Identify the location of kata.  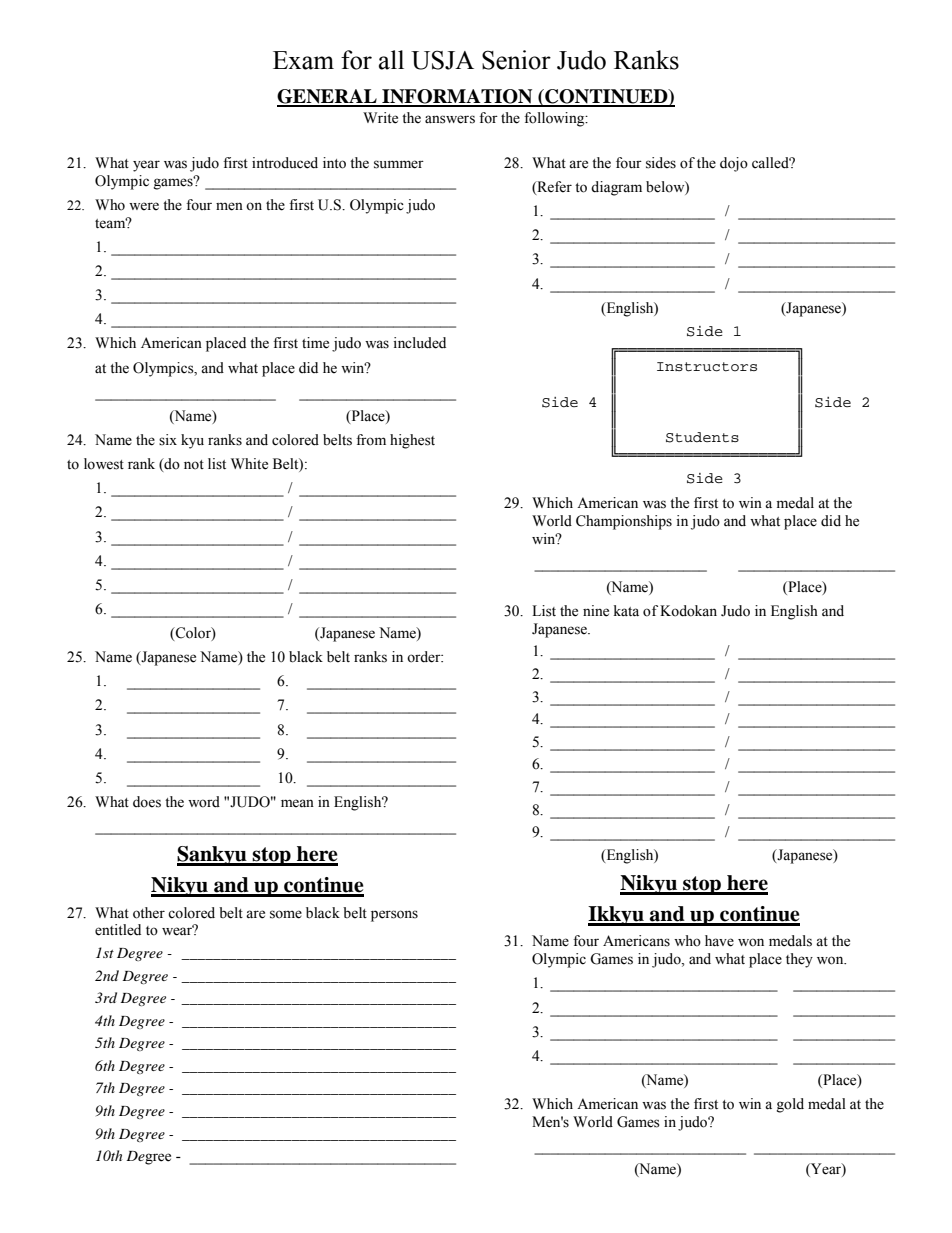
(626, 611).
